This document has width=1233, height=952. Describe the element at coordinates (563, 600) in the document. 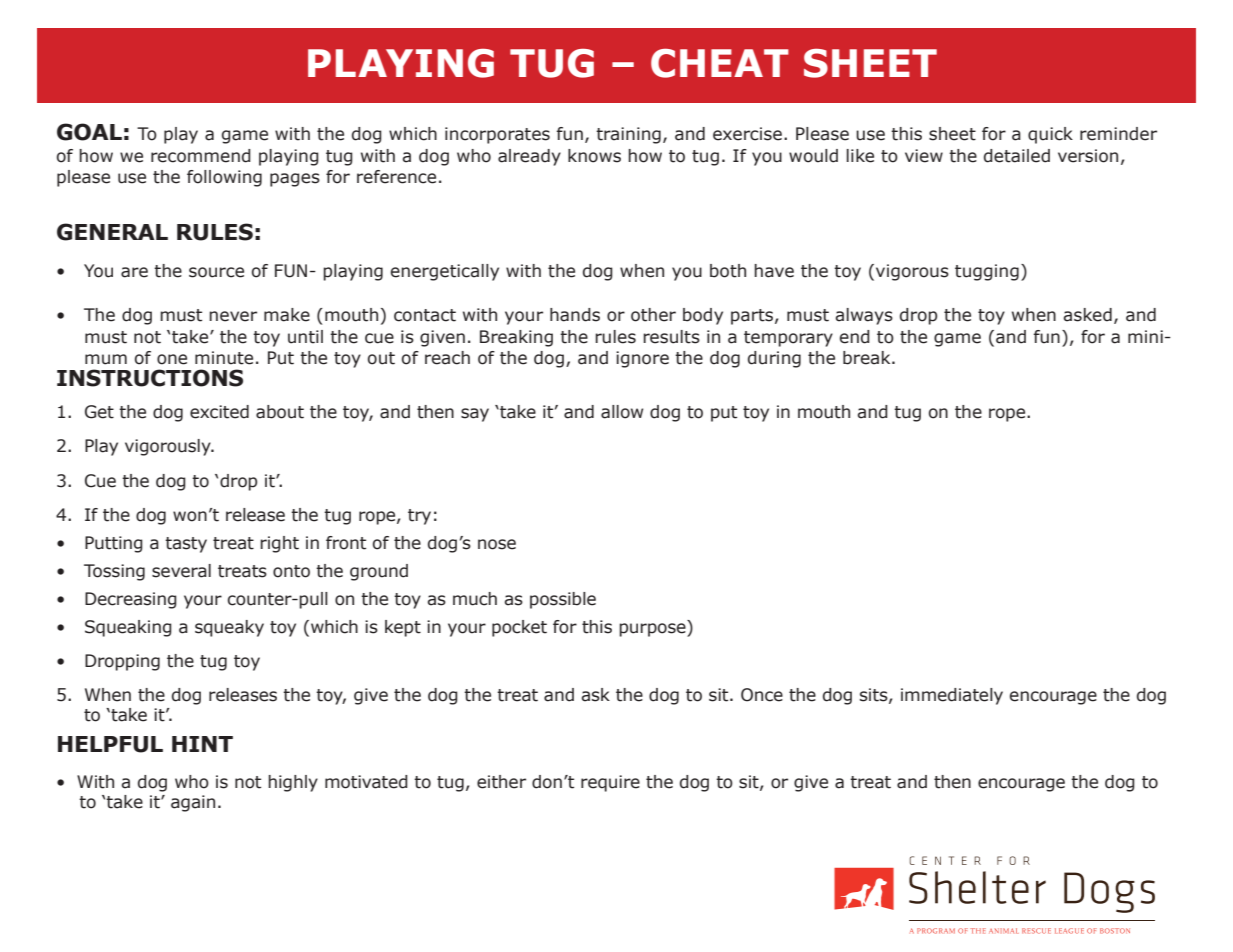

I see `possible` at that location.
